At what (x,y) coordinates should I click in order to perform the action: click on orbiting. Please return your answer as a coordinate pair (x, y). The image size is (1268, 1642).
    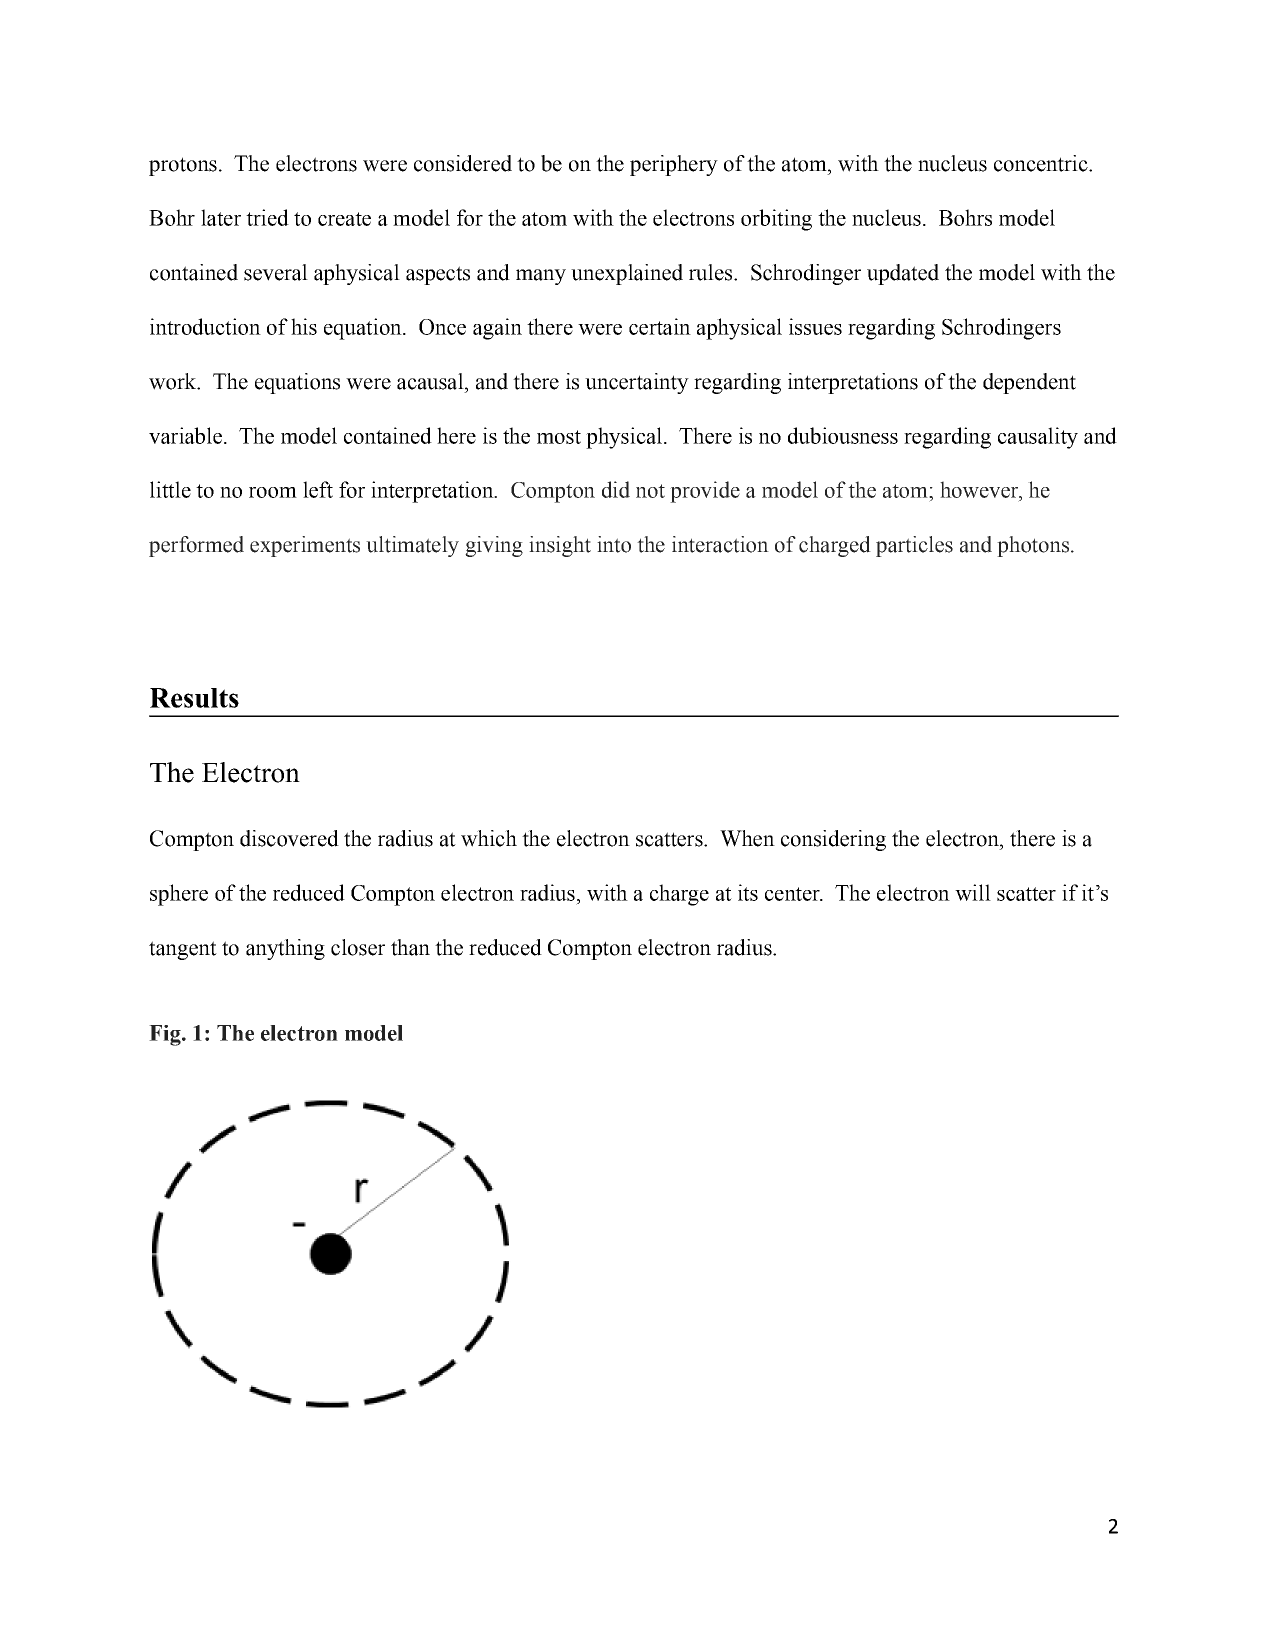
    Looking at the image, I should click on (776, 220).
